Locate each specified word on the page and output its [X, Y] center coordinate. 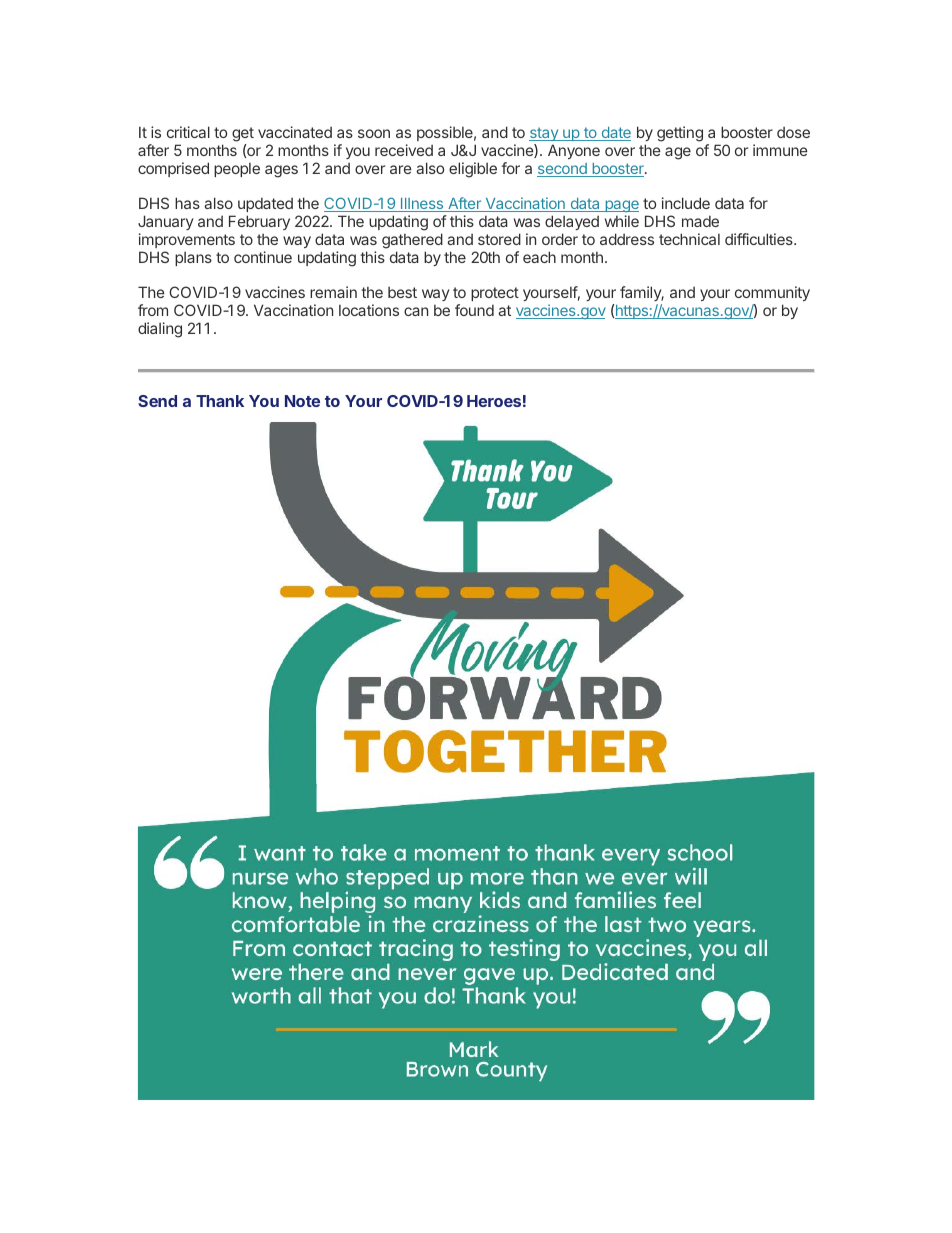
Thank [220, 401]
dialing [160, 330]
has [187, 203]
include [686, 203]
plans [193, 259]
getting [680, 134]
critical [188, 132]
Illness [422, 205]
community [772, 293]
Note [302, 401]
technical [689, 239]
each [539, 257]
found [474, 310]
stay [545, 134]
